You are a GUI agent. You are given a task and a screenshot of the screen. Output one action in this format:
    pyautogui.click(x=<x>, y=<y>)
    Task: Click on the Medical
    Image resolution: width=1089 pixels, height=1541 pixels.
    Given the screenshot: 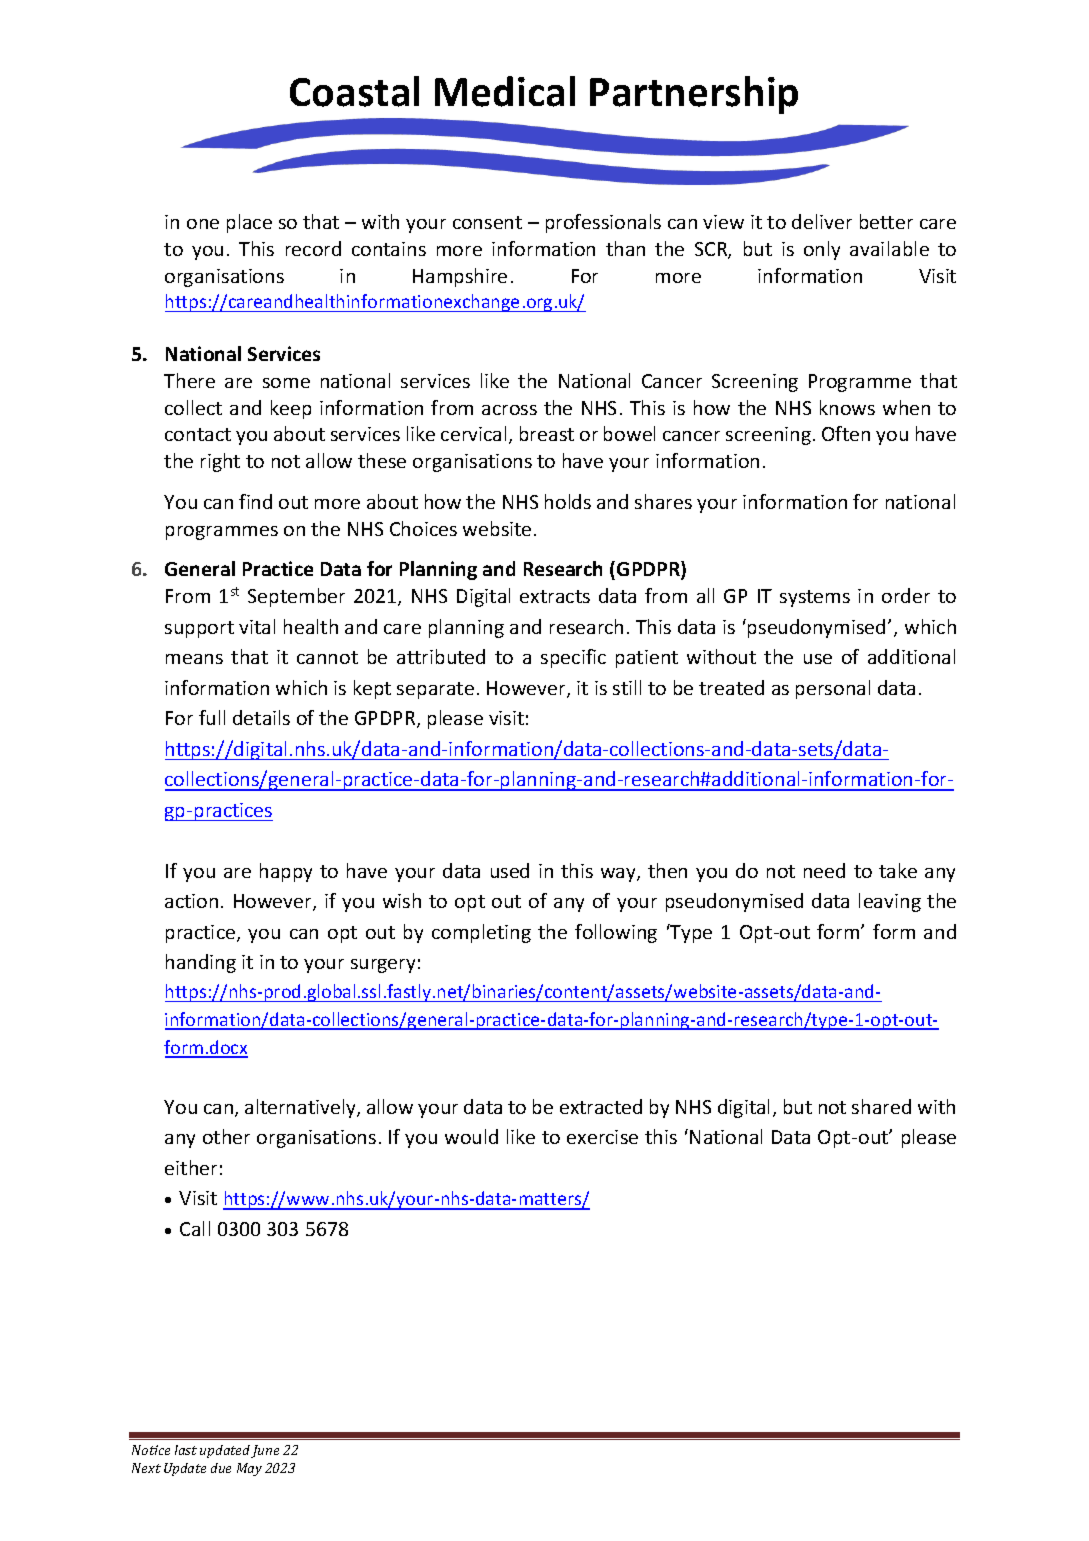 What is the action you would take?
    pyautogui.click(x=505, y=91)
